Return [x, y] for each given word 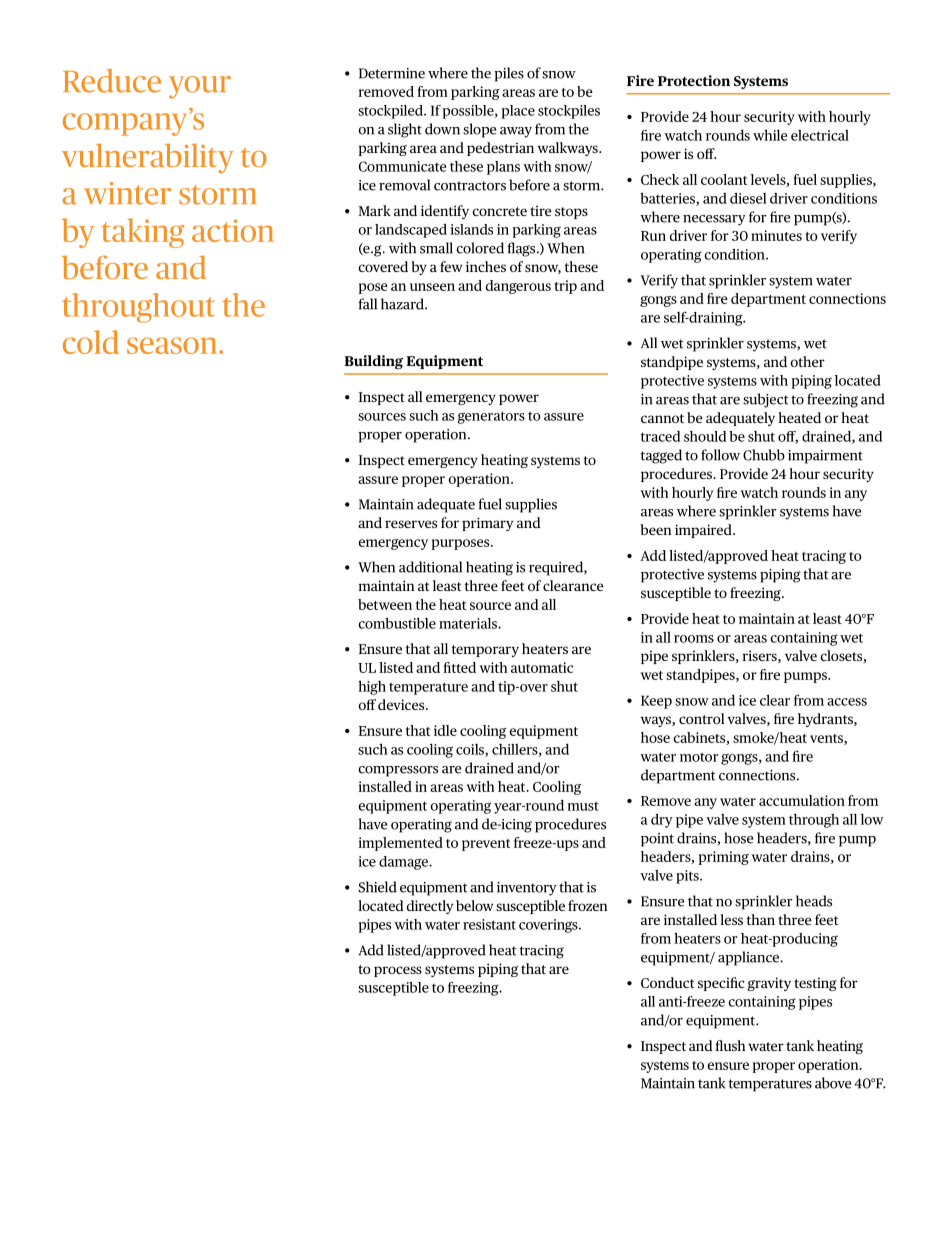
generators [491, 417]
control [701, 718]
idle [445, 730]
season [173, 345]
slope [479, 130]
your [200, 87]
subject [765, 400]
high [372, 688]
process [398, 971]
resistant [489, 924]
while [770, 135]
